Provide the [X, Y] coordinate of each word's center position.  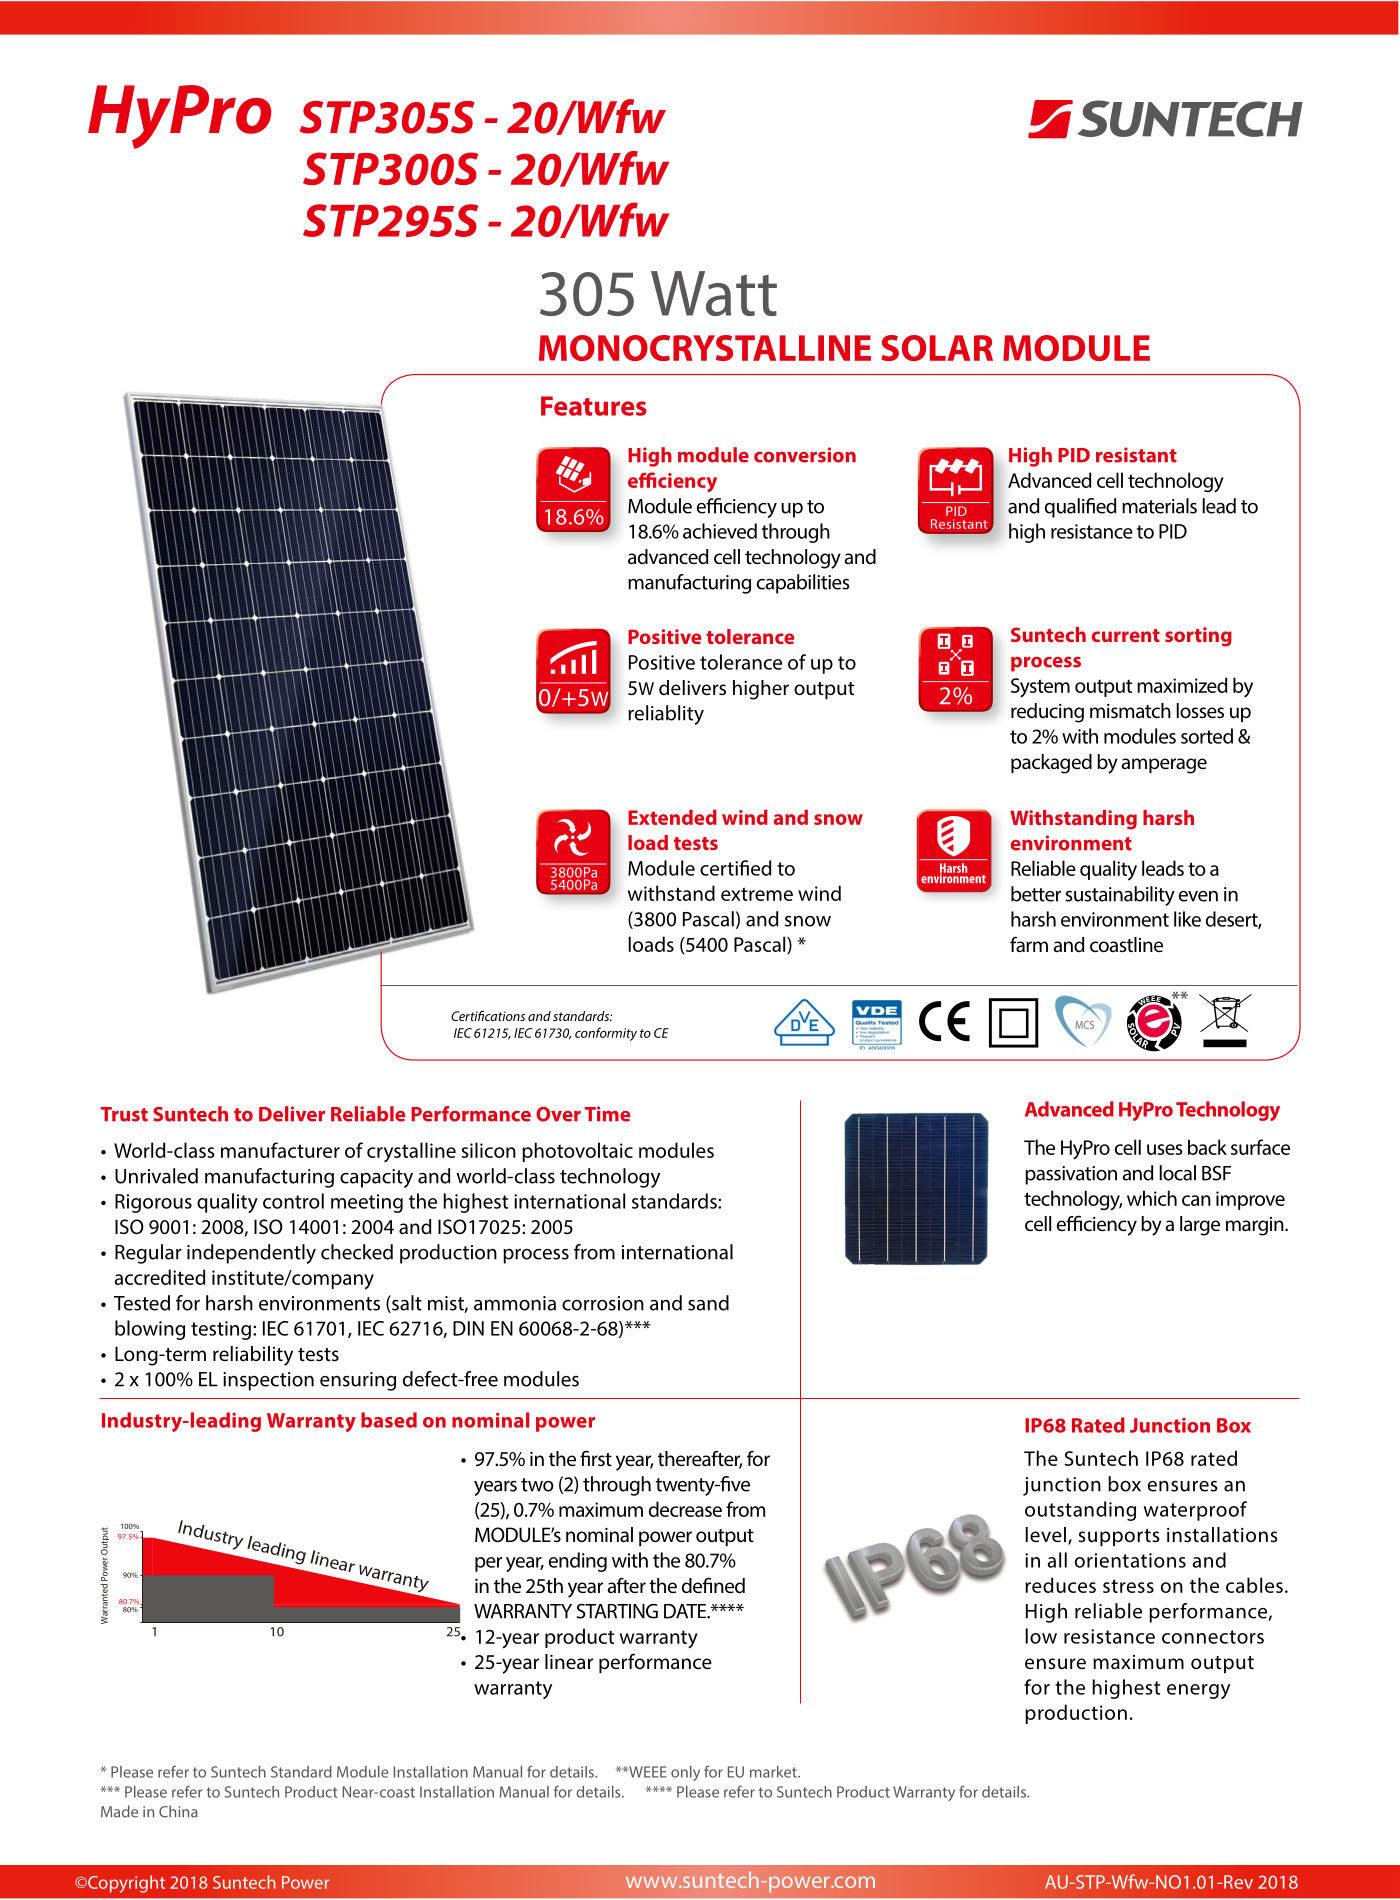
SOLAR [937, 348]
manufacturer [280, 1150]
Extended [672, 817]
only [685, 1773]
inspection [268, 1381]
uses [1165, 1149]
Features [594, 406]
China [178, 1811]
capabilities [803, 584]
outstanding [1080, 1511]
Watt [714, 293]
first [596, 1458]
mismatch [1130, 710]
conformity [606, 1034]
